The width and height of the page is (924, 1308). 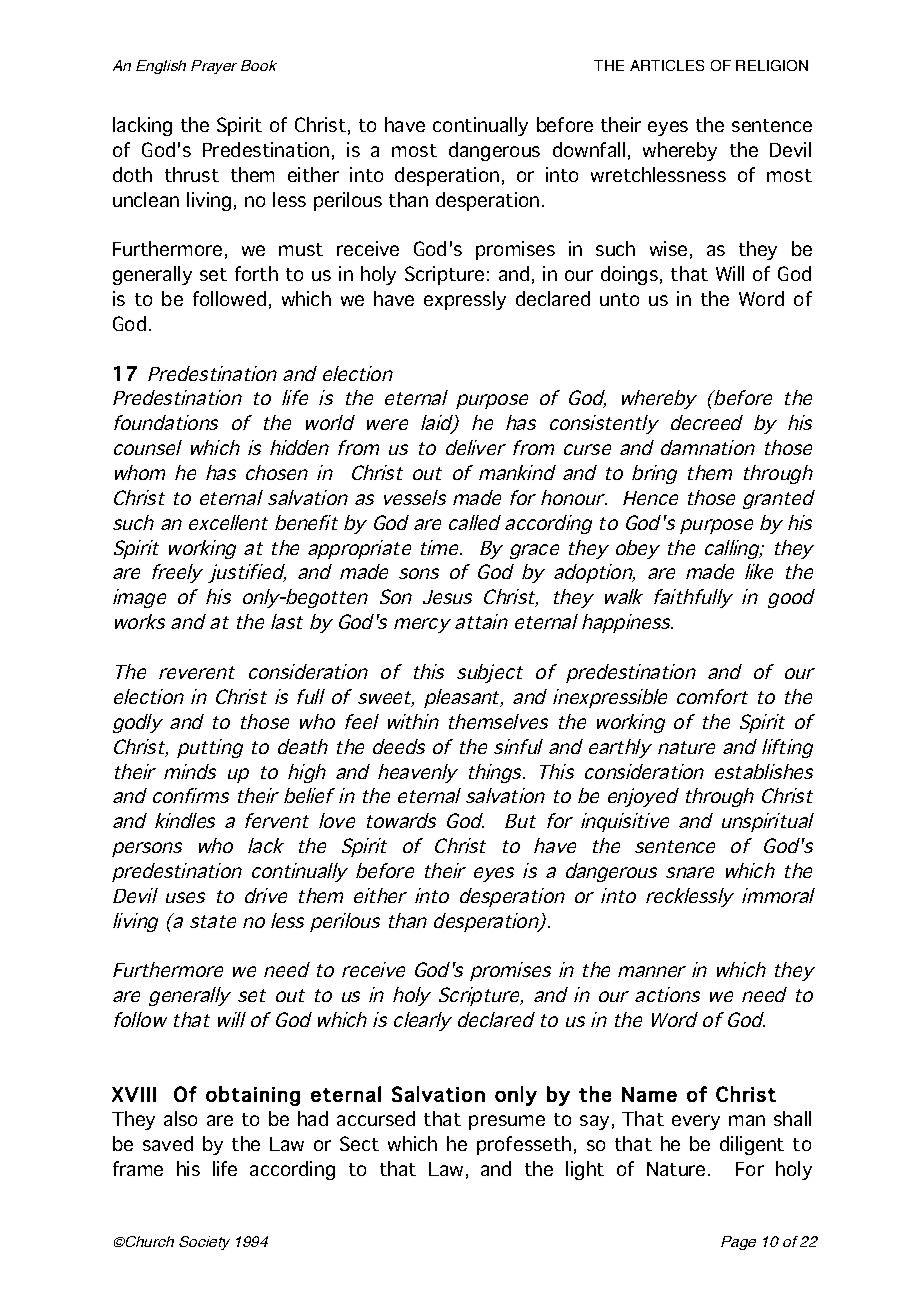 What do you see at coordinates (253, 1096) in the page?
I see `obtaining` at bounding box center [253, 1096].
